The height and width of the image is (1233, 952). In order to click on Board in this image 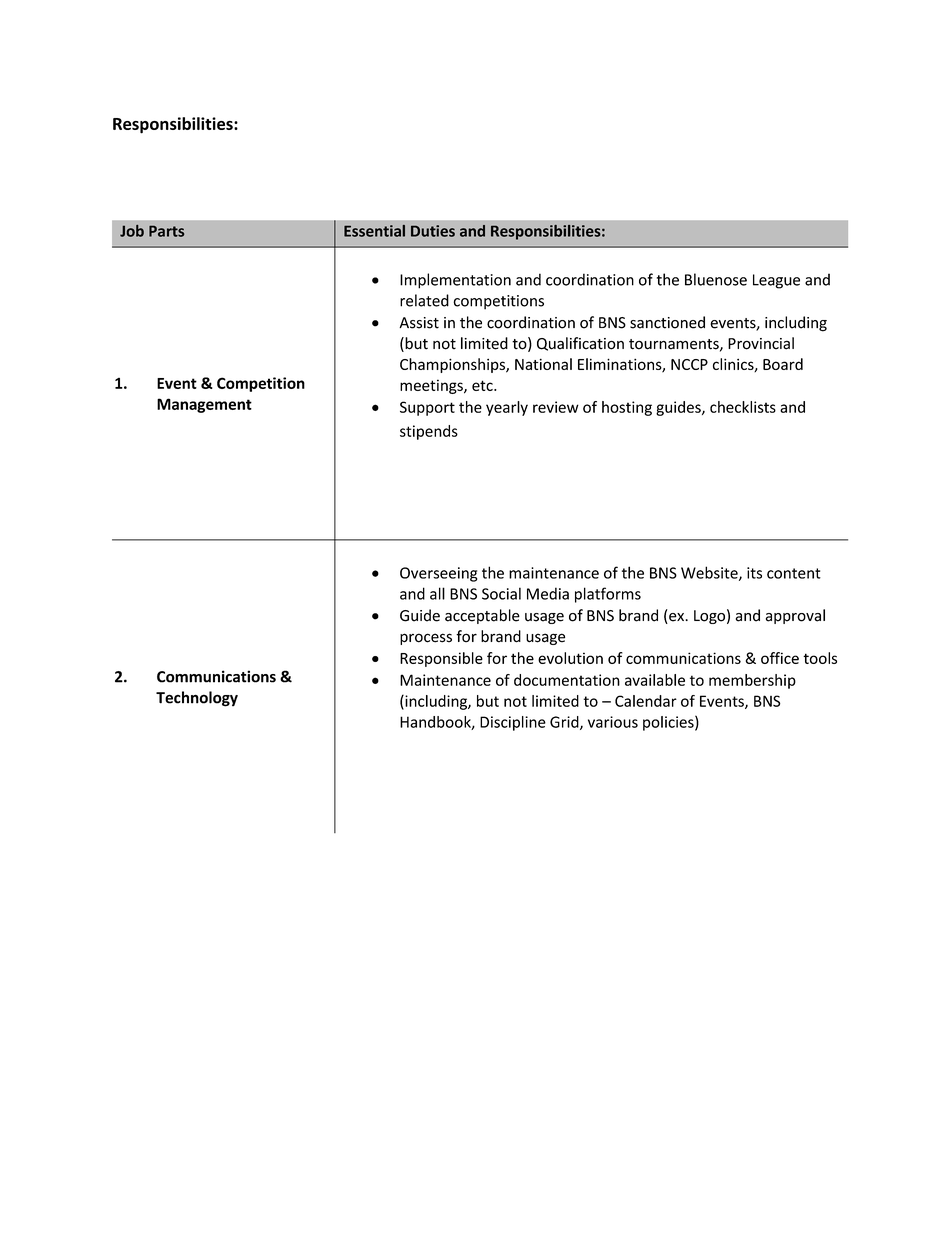, I will do `click(783, 364)`.
